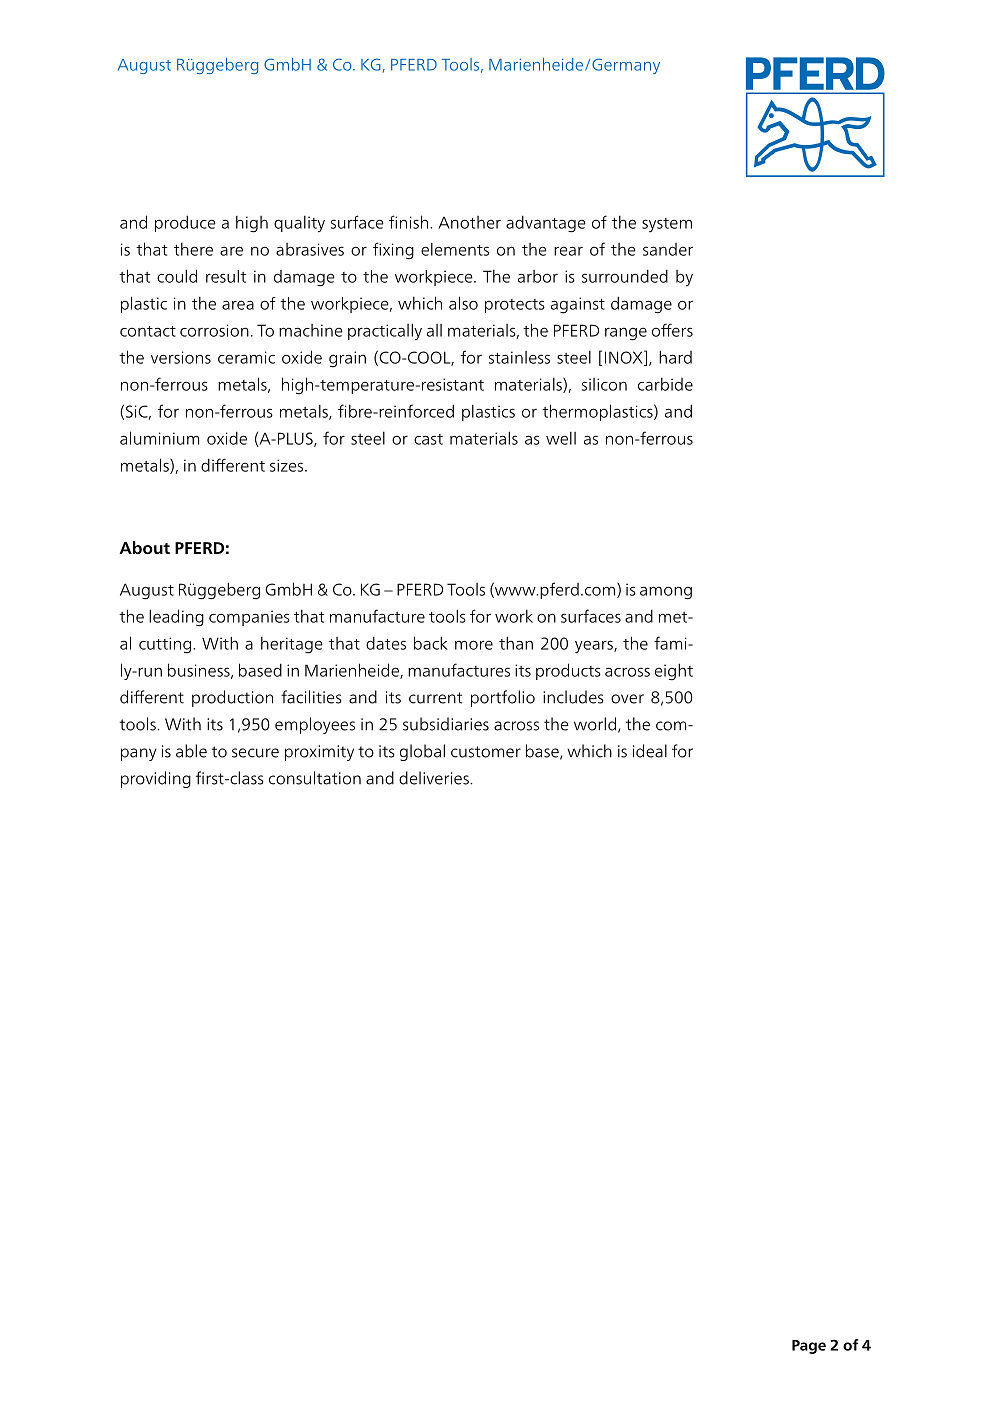  What do you see at coordinates (650, 751) in the screenshot?
I see `ideal` at bounding box center [650, 751].
